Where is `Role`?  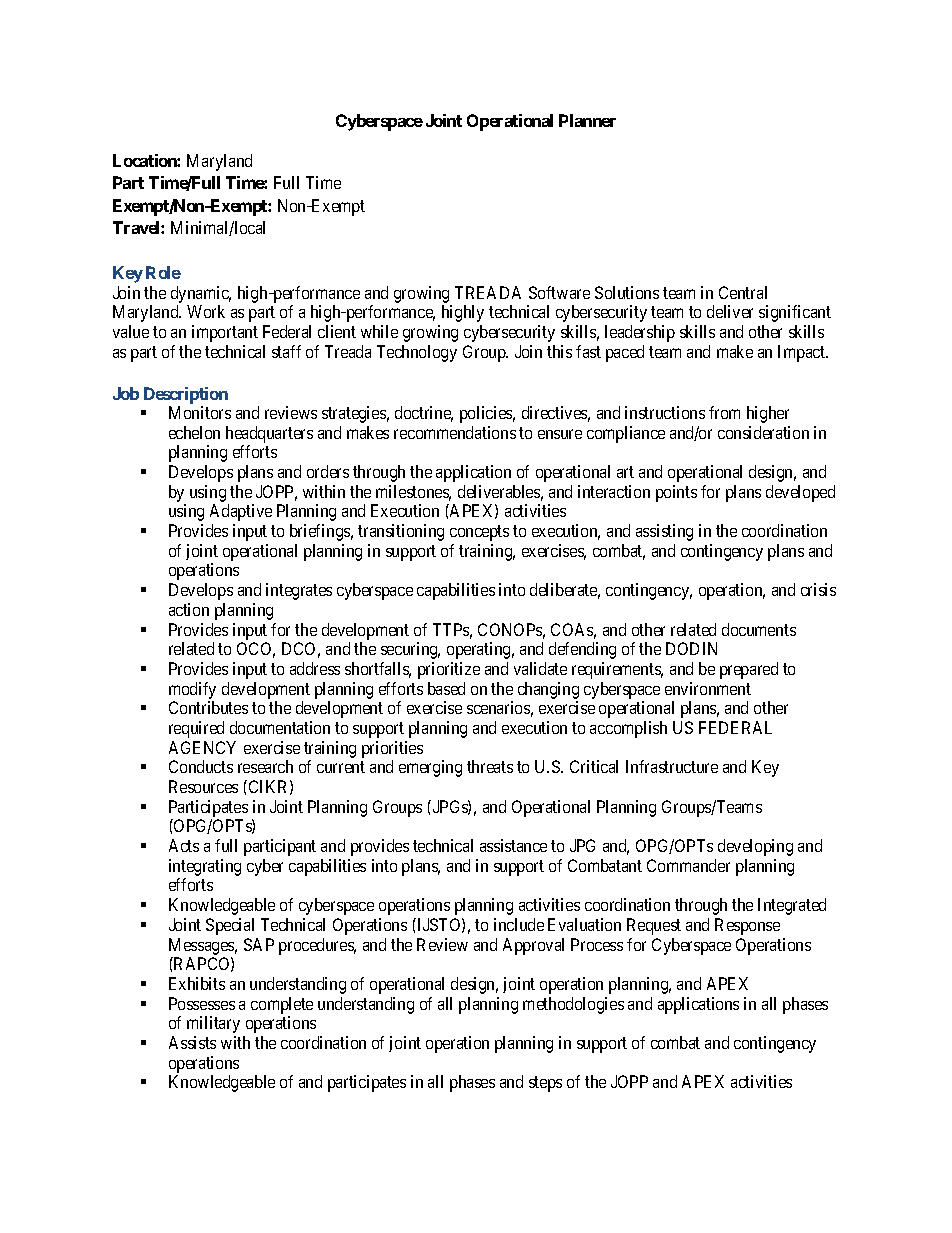 Role is located at coordinates (163, 272).
